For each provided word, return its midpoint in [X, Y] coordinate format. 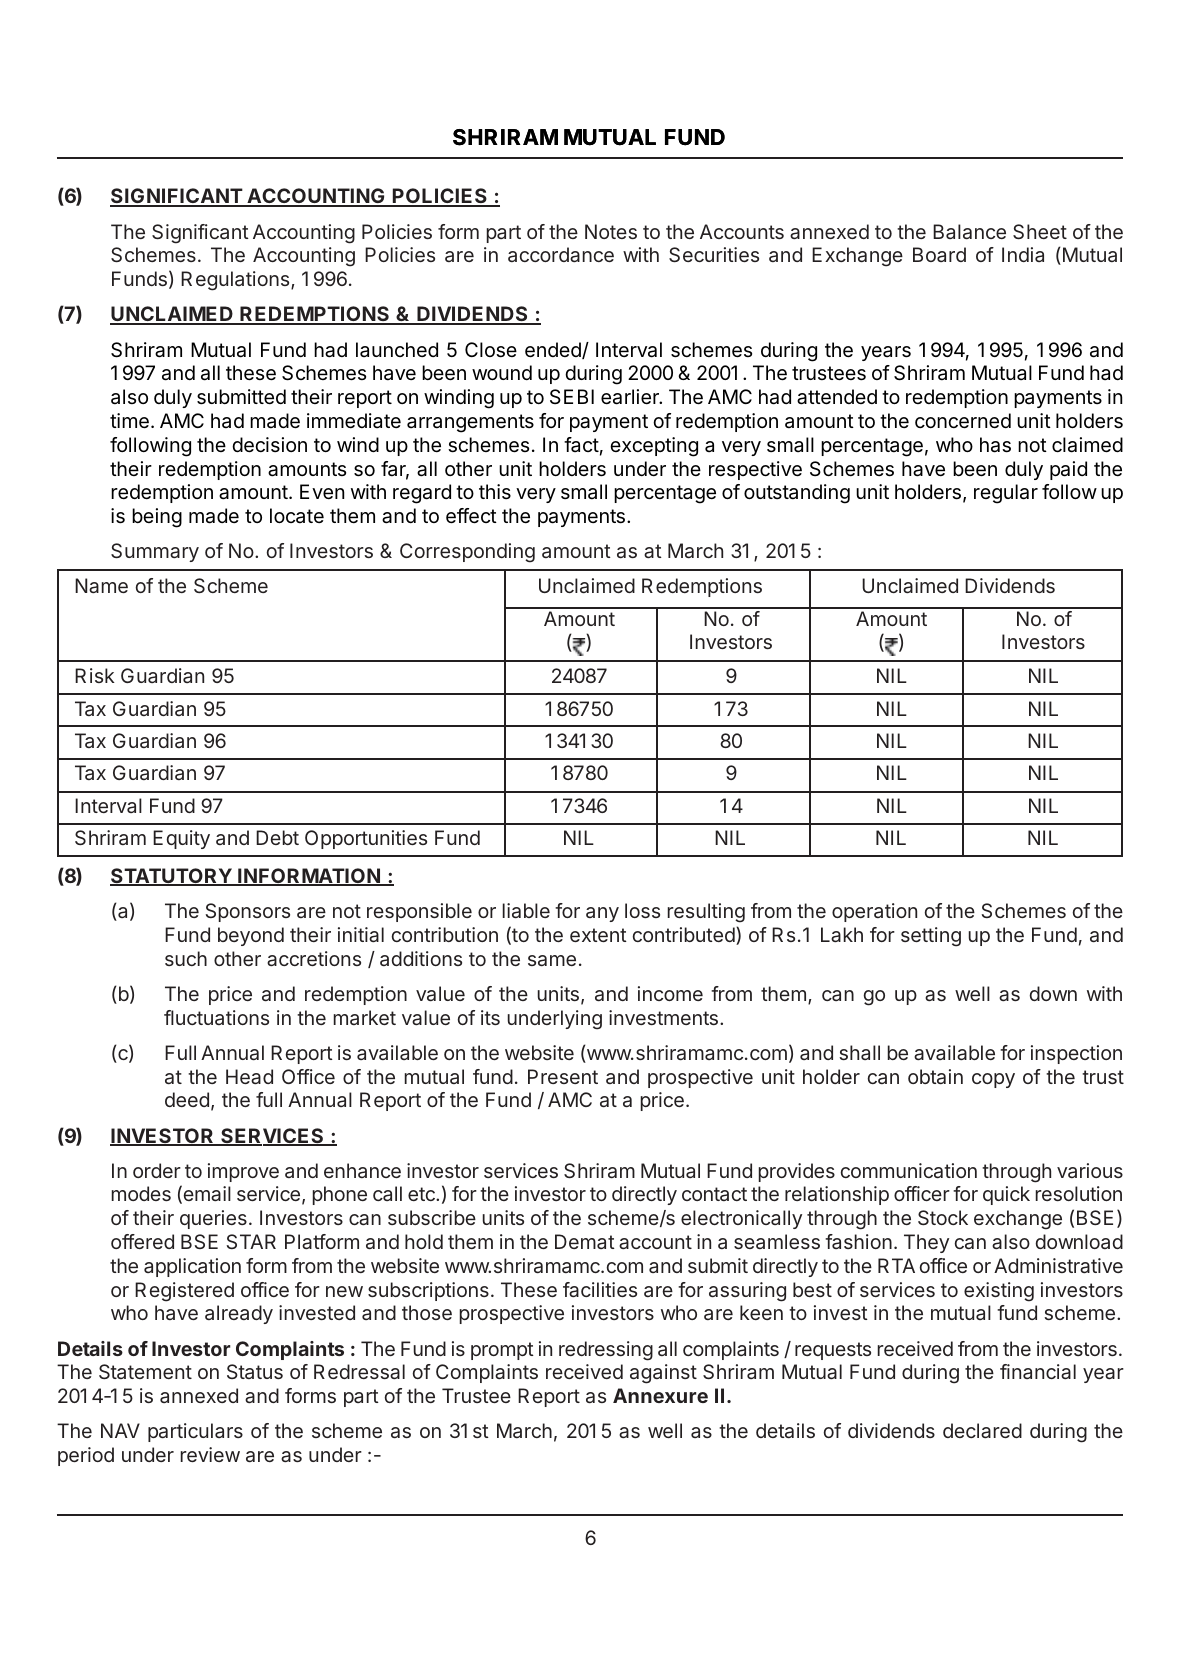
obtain [935, 1076]
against [663, 1374]
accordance [561, 254]
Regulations [236, 281]
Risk [95, 675]
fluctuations [216, 1017]
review [210, 1454]
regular [1006, 494]
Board [939, 254]
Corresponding [467, 553]
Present [563, 1076]
